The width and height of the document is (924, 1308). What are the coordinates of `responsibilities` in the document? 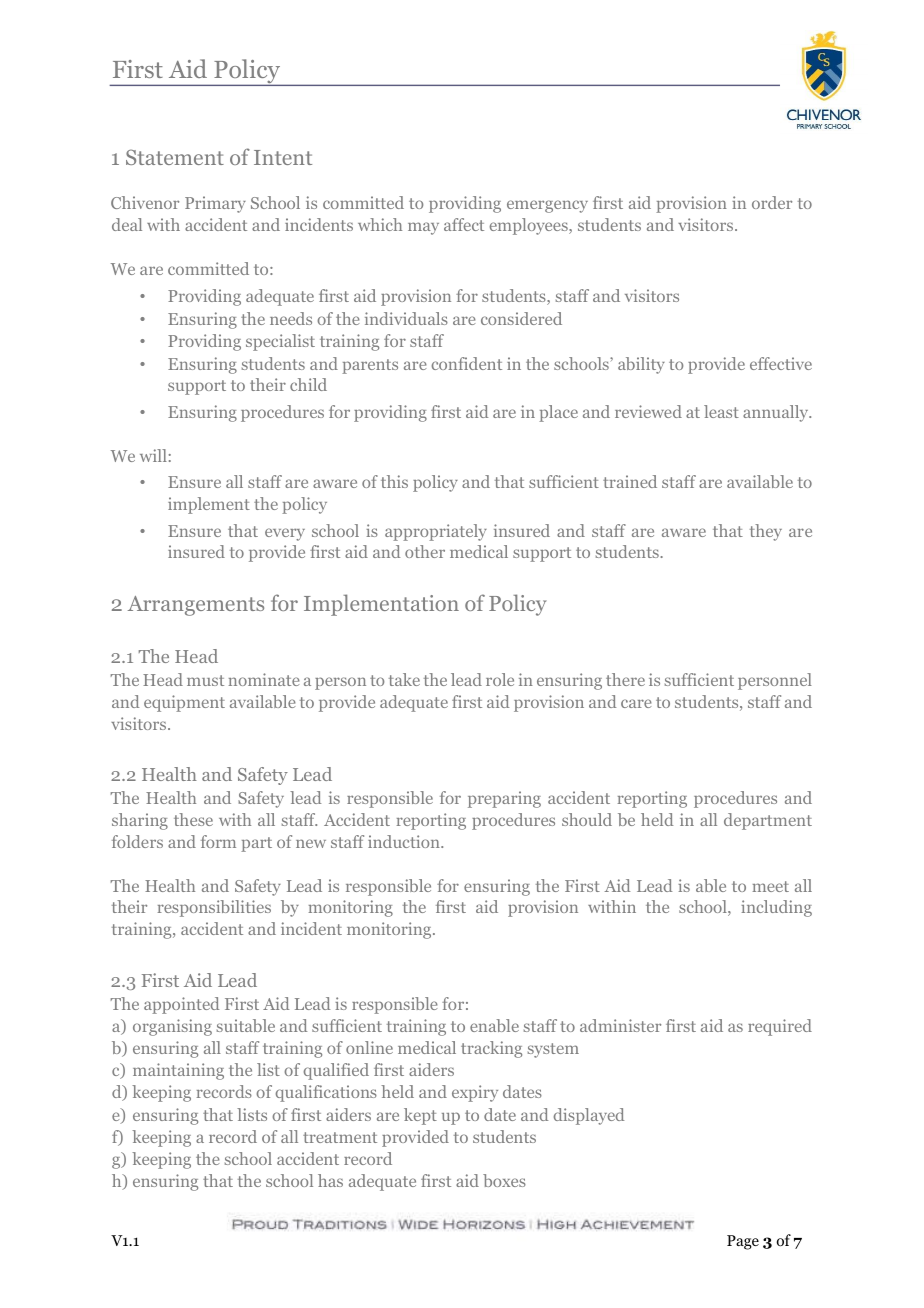 It's located at (214, 908).
